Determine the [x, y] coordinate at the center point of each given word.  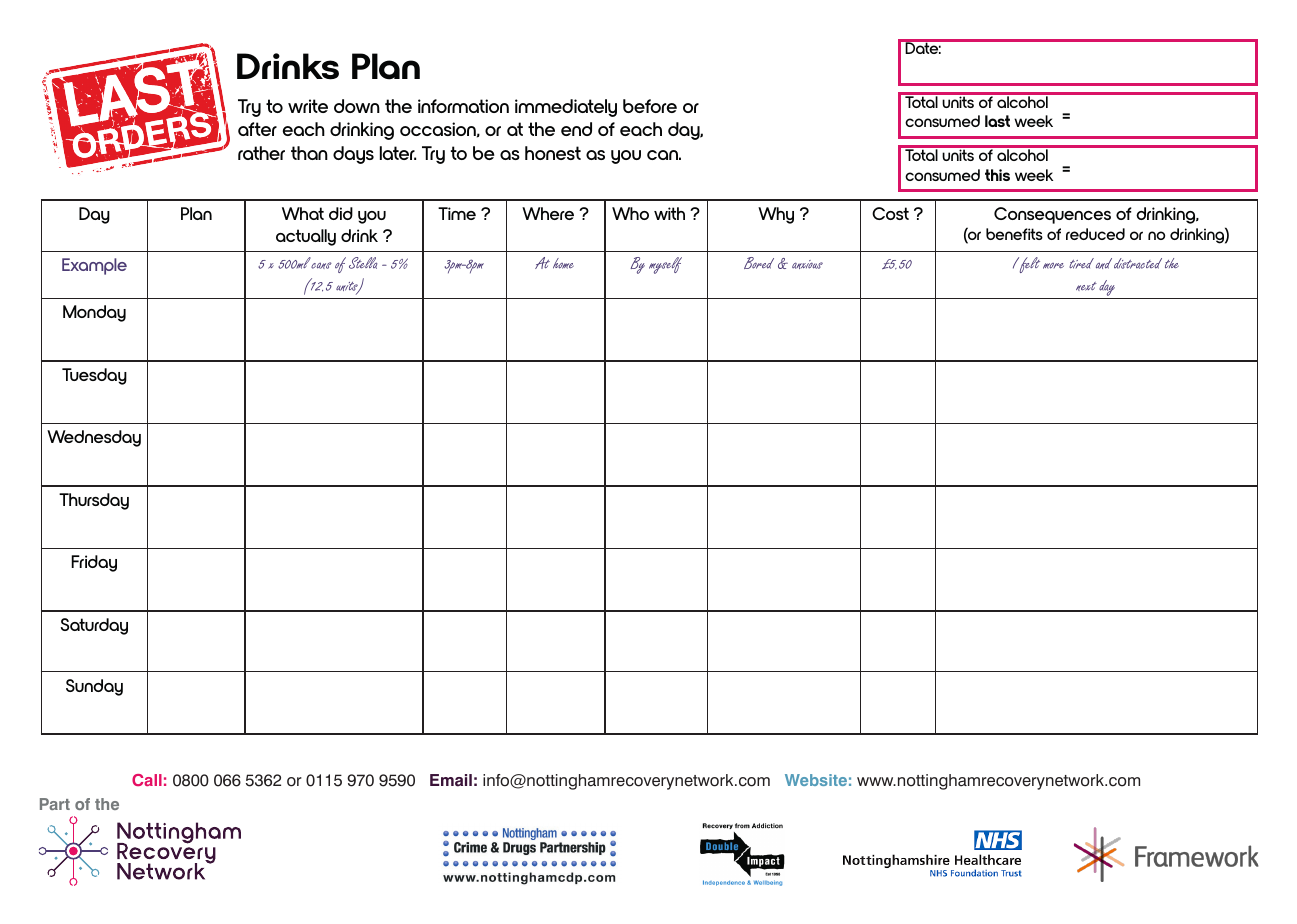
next [1086, 286]
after [257, 129]
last [997, 121]
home [563, 263]
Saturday [94, 626]
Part [55, 804]
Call [147, 780]
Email [451, 780]
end [576, 129]
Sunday [94, 687]
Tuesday [94, 376]
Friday [94, 563]
